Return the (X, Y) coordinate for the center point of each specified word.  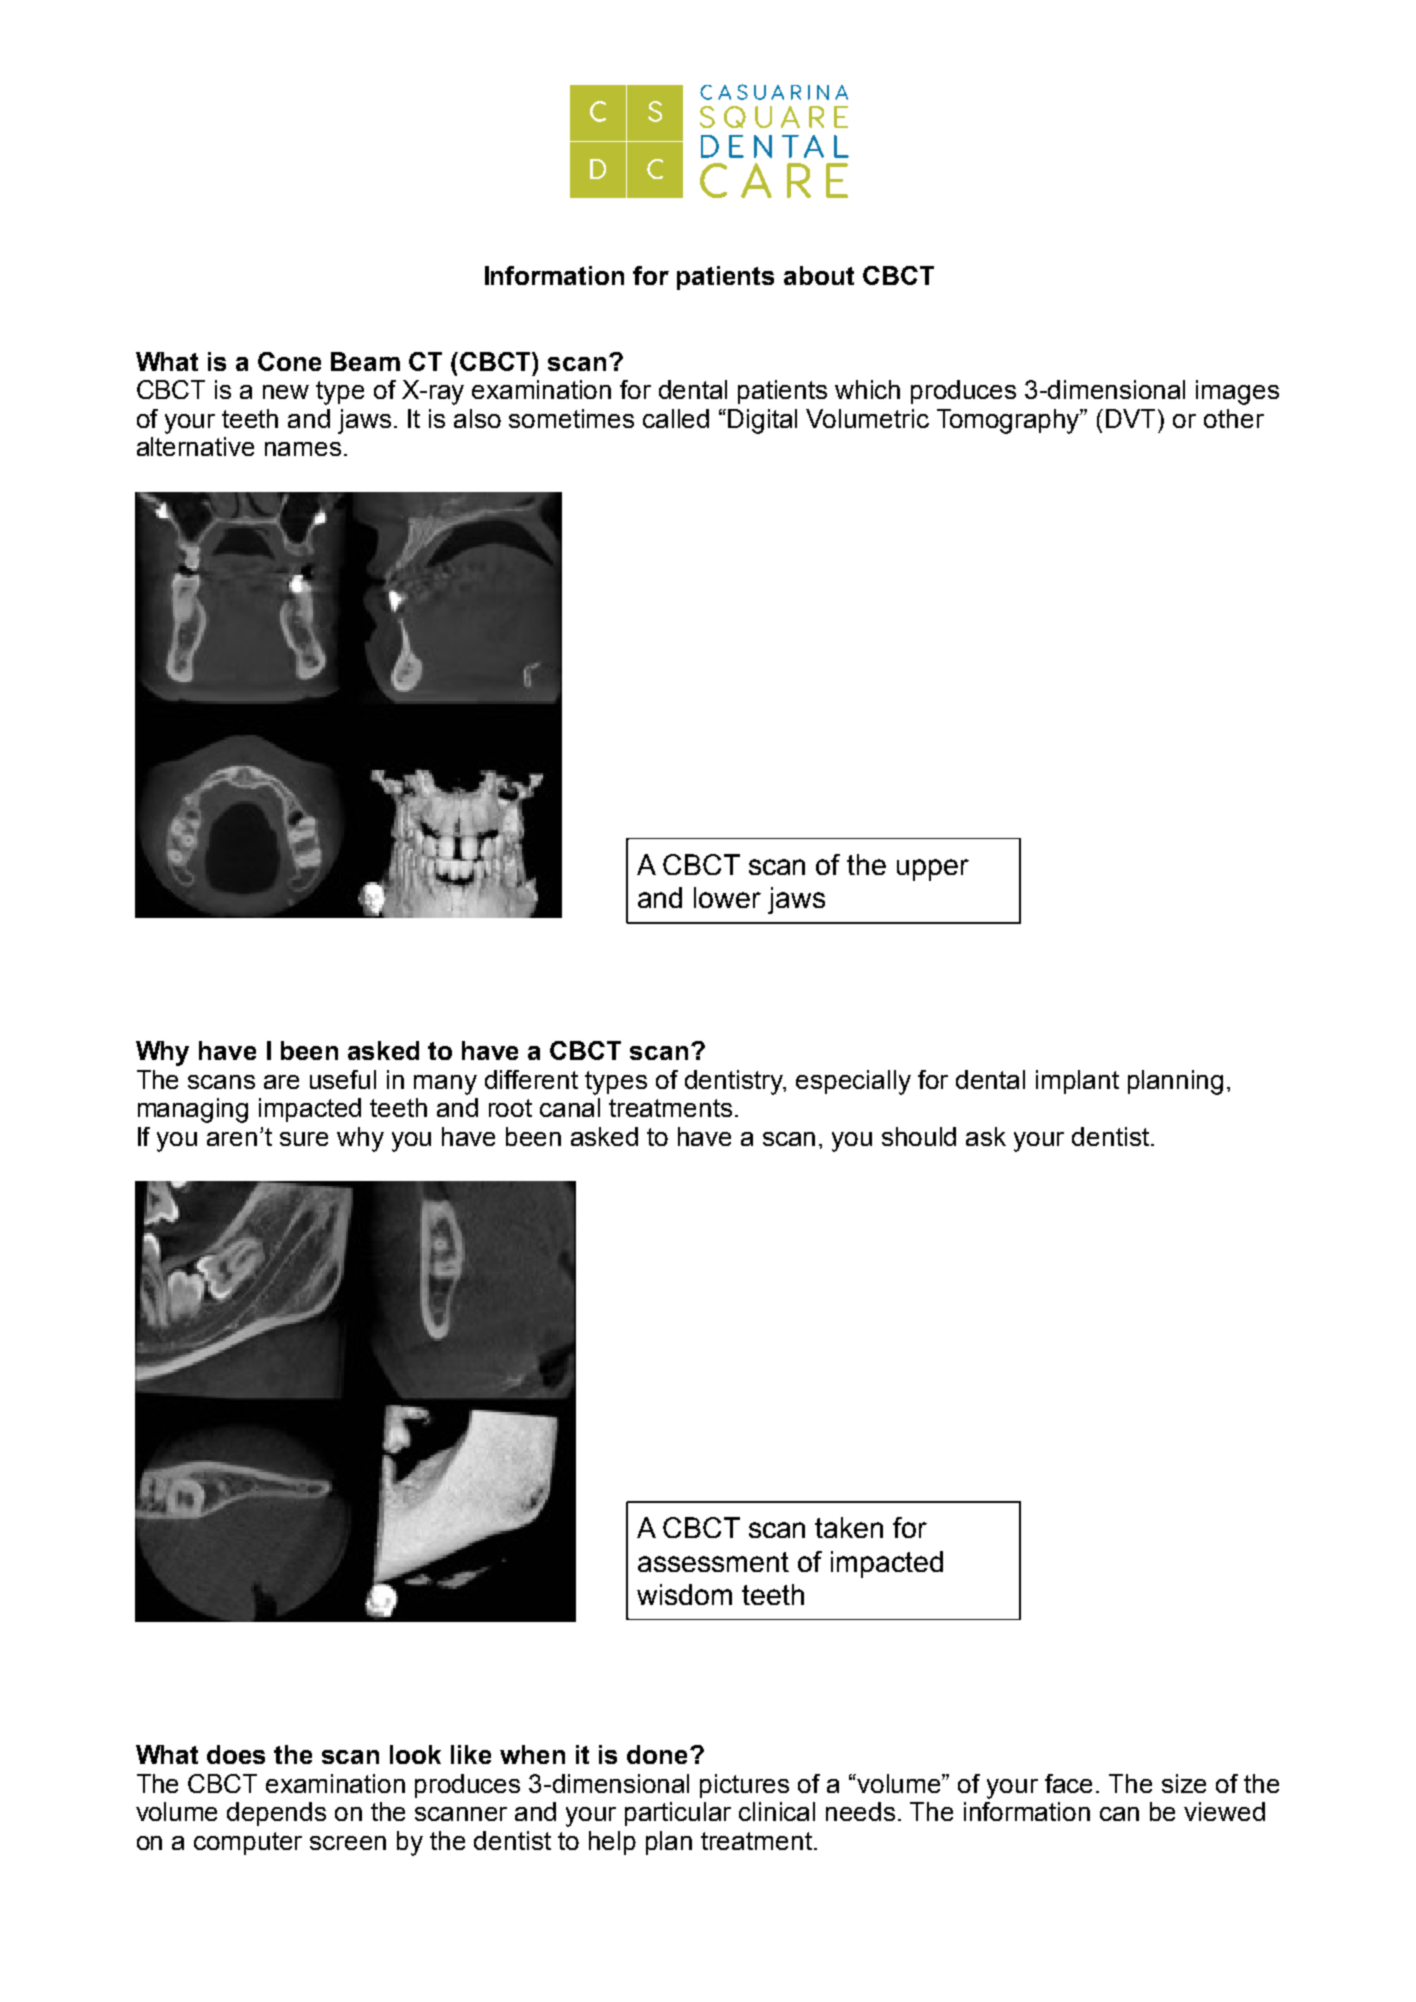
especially (853, 1082)
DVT (1132, 418)
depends (276, 1814)
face (1068, 1783)
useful (343, 1079)
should (919, 1136)
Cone (289, 361)
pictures (744, 1786)
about (819, 275)
